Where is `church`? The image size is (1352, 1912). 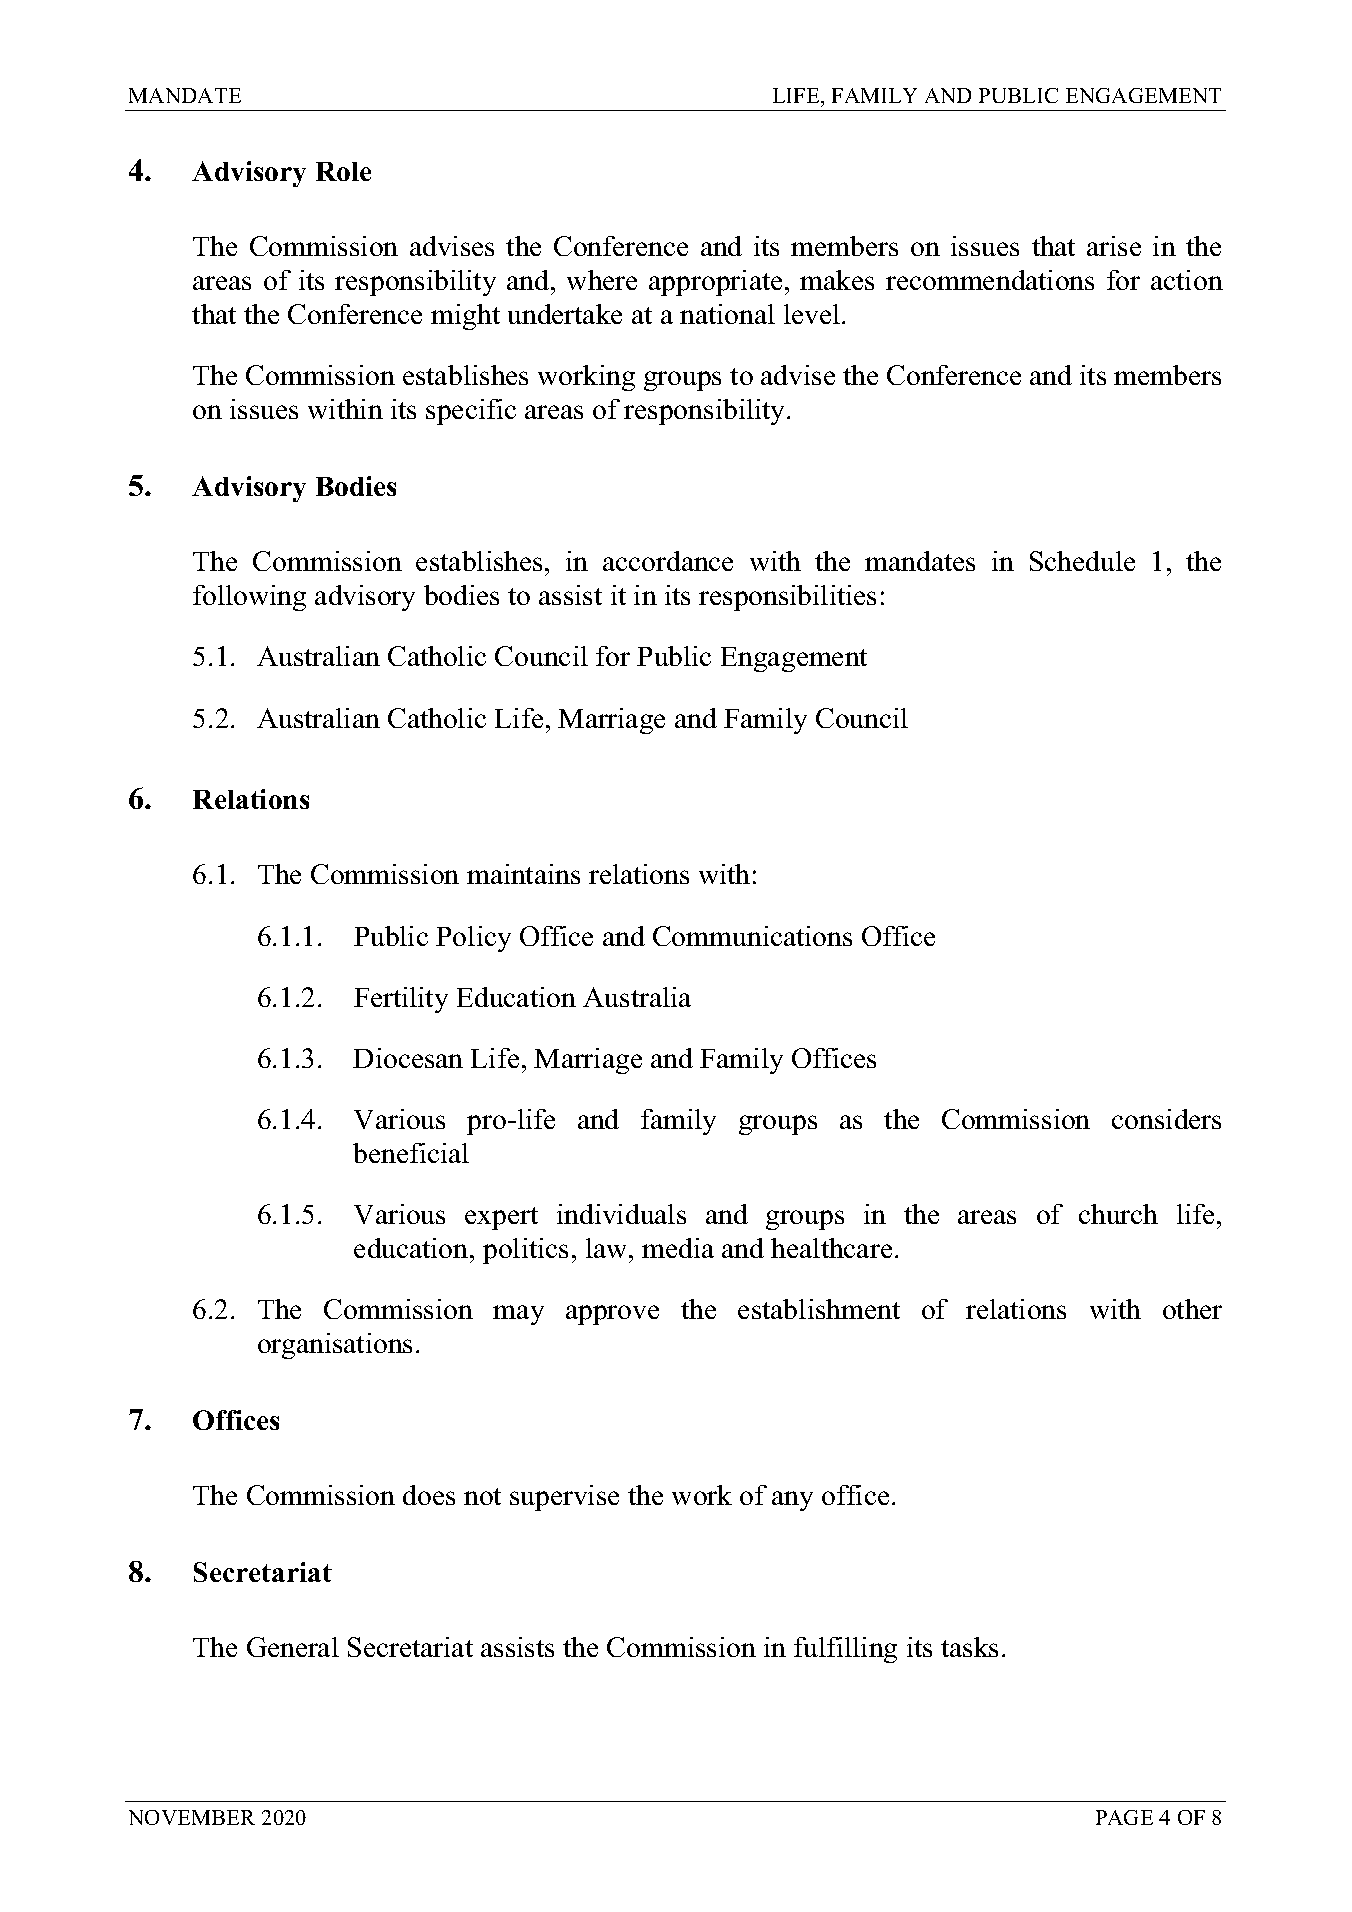 church is located at coordinates (1118, 1214).
